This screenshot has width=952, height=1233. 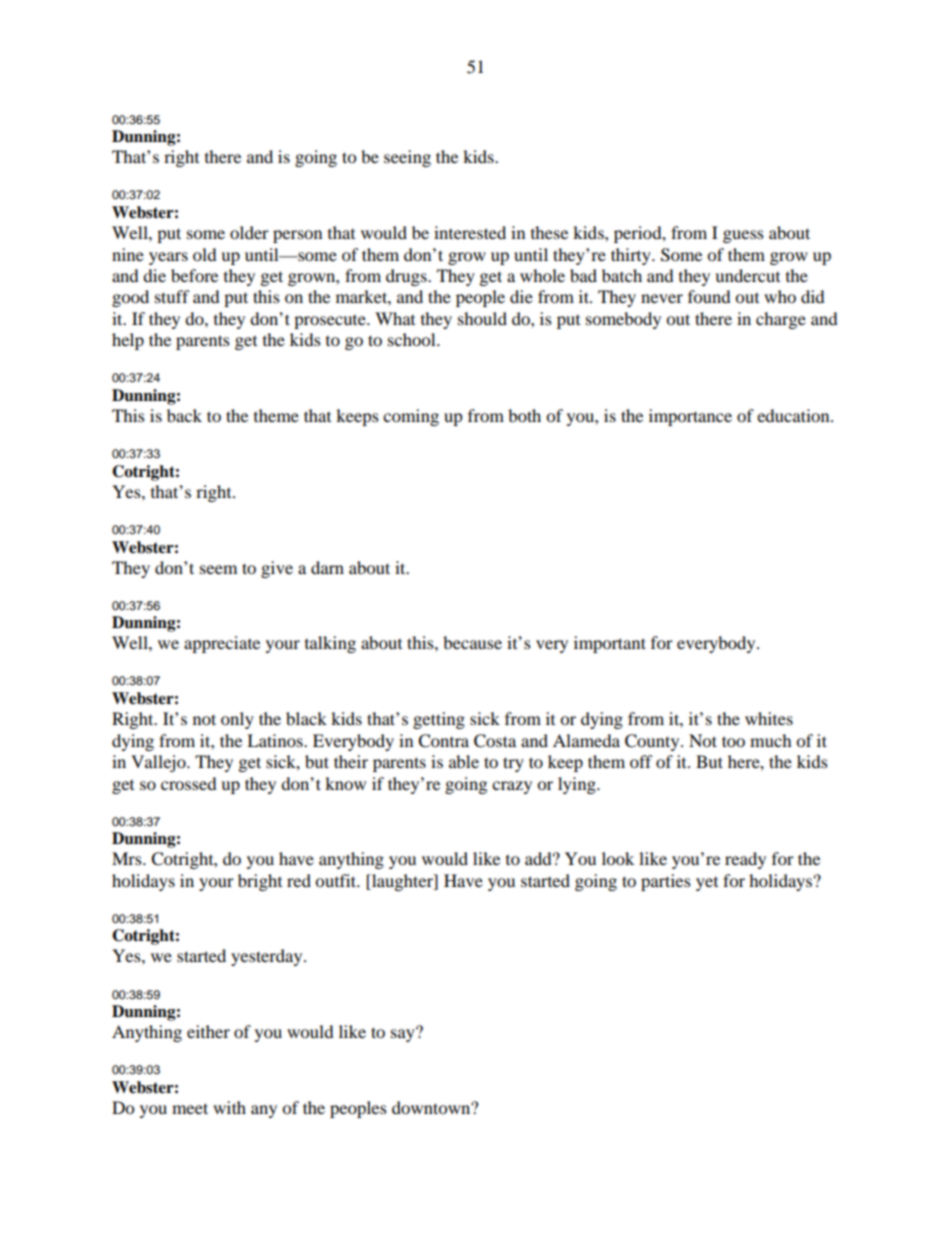 I want to click on guess, so click(x=743, y=236).
